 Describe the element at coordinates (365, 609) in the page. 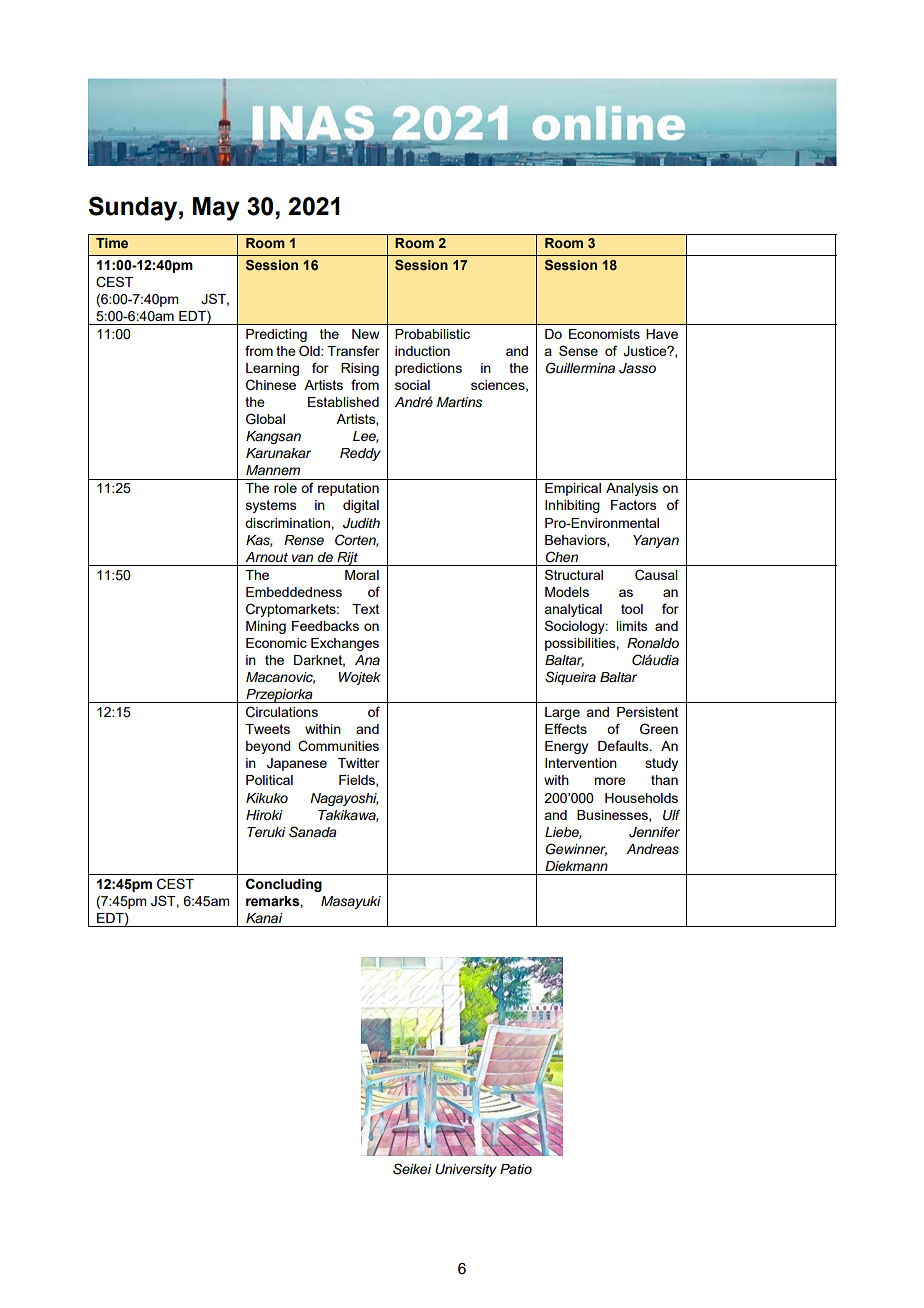

I see `Text` at that location.
